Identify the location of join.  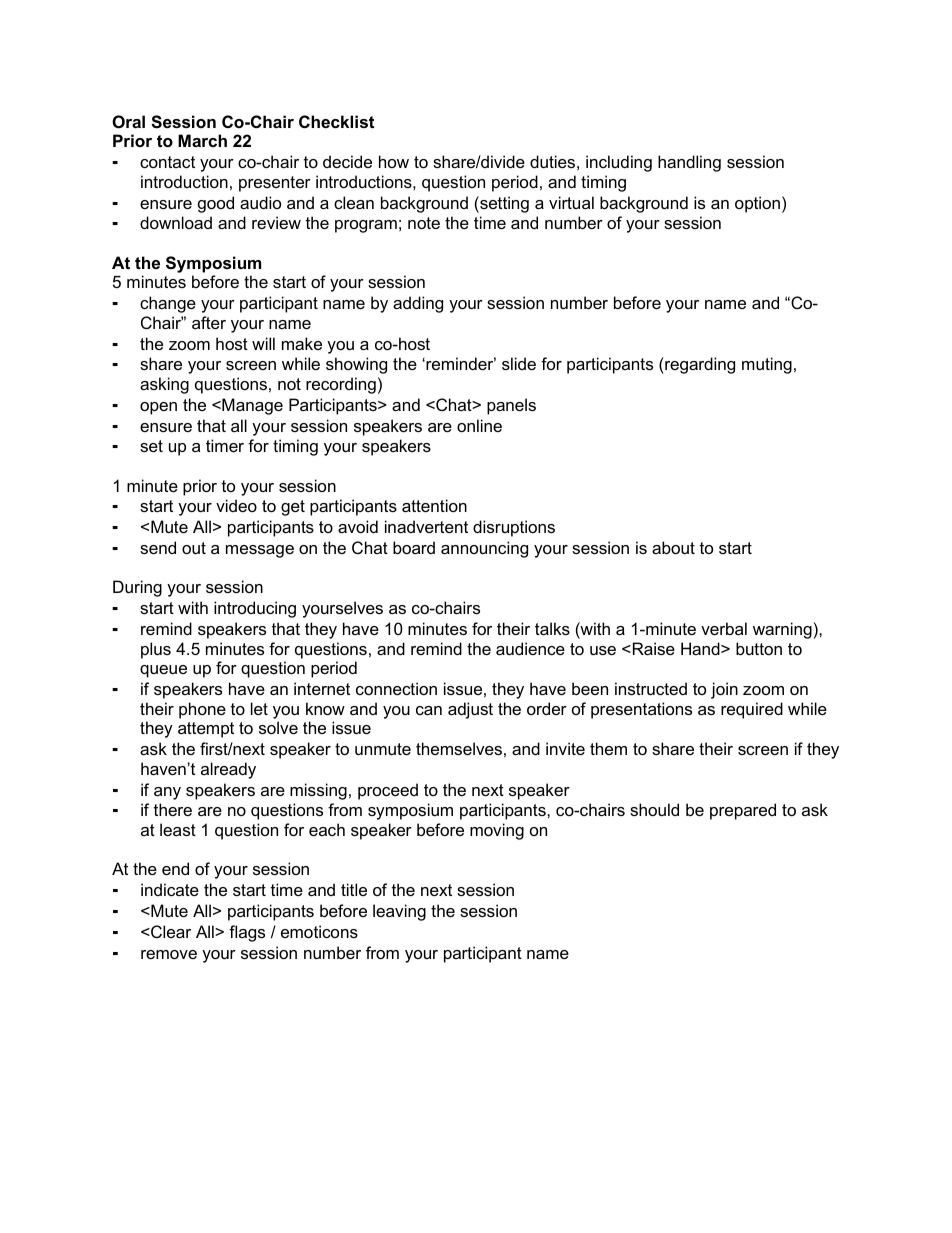
(724, 690).
